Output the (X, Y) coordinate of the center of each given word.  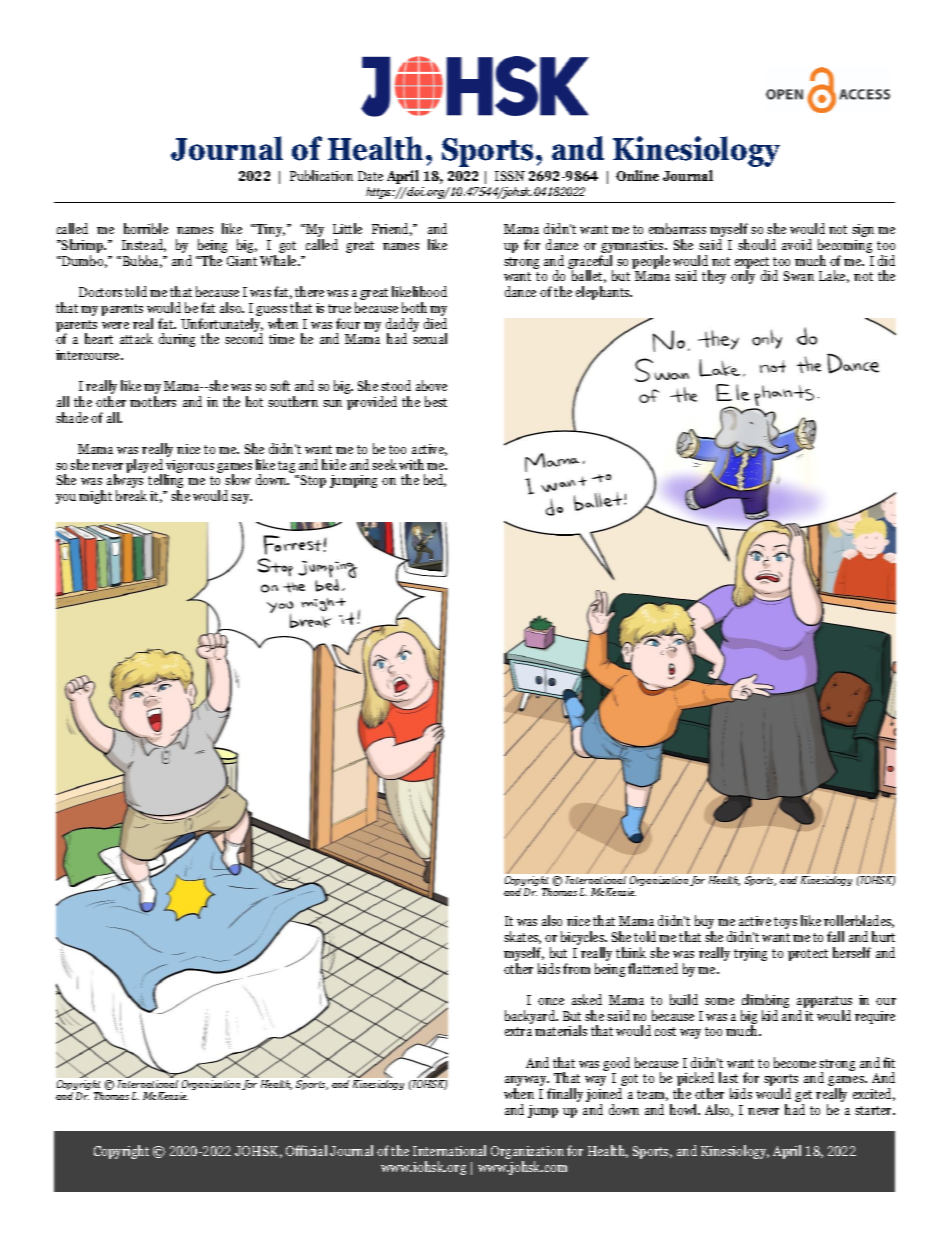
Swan (799, 276)
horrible (146, 228)
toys (785, 923)
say (241, 499)
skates (522, 937)
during (177, 340)
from (576, 968)
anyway (527, 1082)
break (131, 495)
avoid (797, 244)
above (431, 385)
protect (808, 955)
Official (306, 1150)
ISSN (510, 176)
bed (435, 480)
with (411, 464)
